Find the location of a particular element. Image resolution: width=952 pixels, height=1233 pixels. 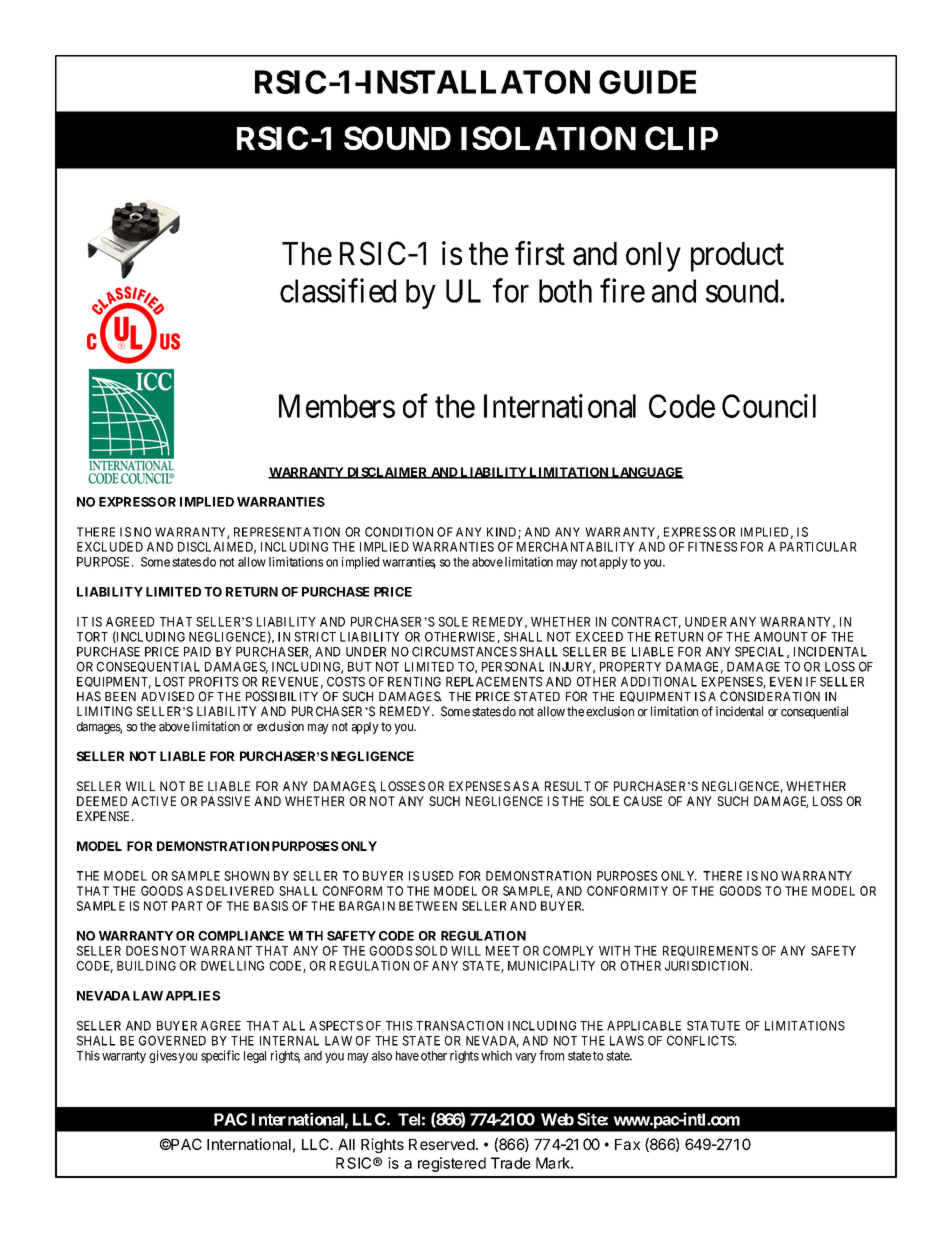

DISCLAIMER is located at coordinates (387, 473).
